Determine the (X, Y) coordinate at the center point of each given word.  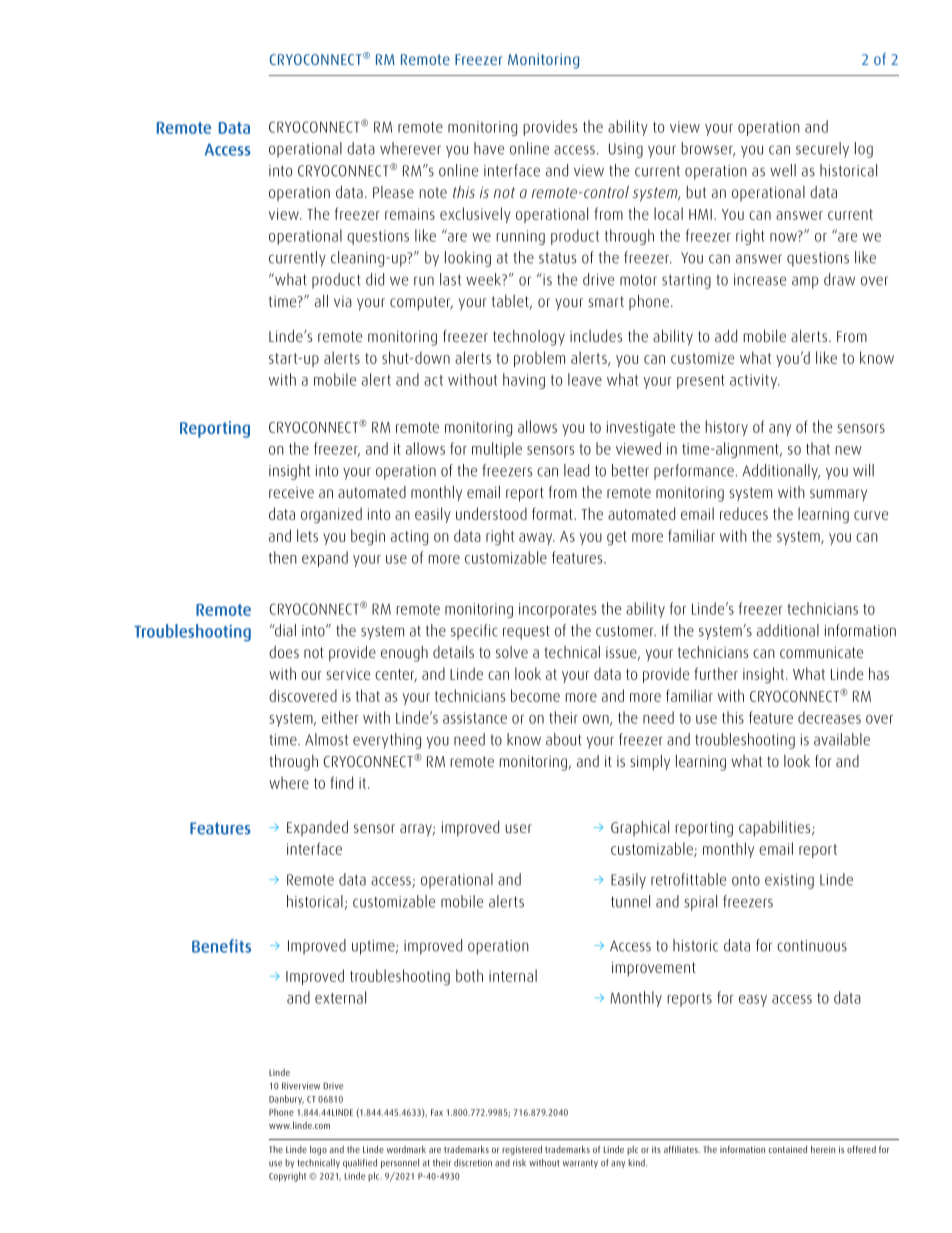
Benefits (221, 946)
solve (512, 652)
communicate (821, 652)
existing (789, 881)
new (848, 450)
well (783, 170)
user (518, 828)
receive (291, 492)
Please (393, 192)
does (284, 652)
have (489, 148)
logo (318, 1150)
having (524, 381)
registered (522, 1150)
